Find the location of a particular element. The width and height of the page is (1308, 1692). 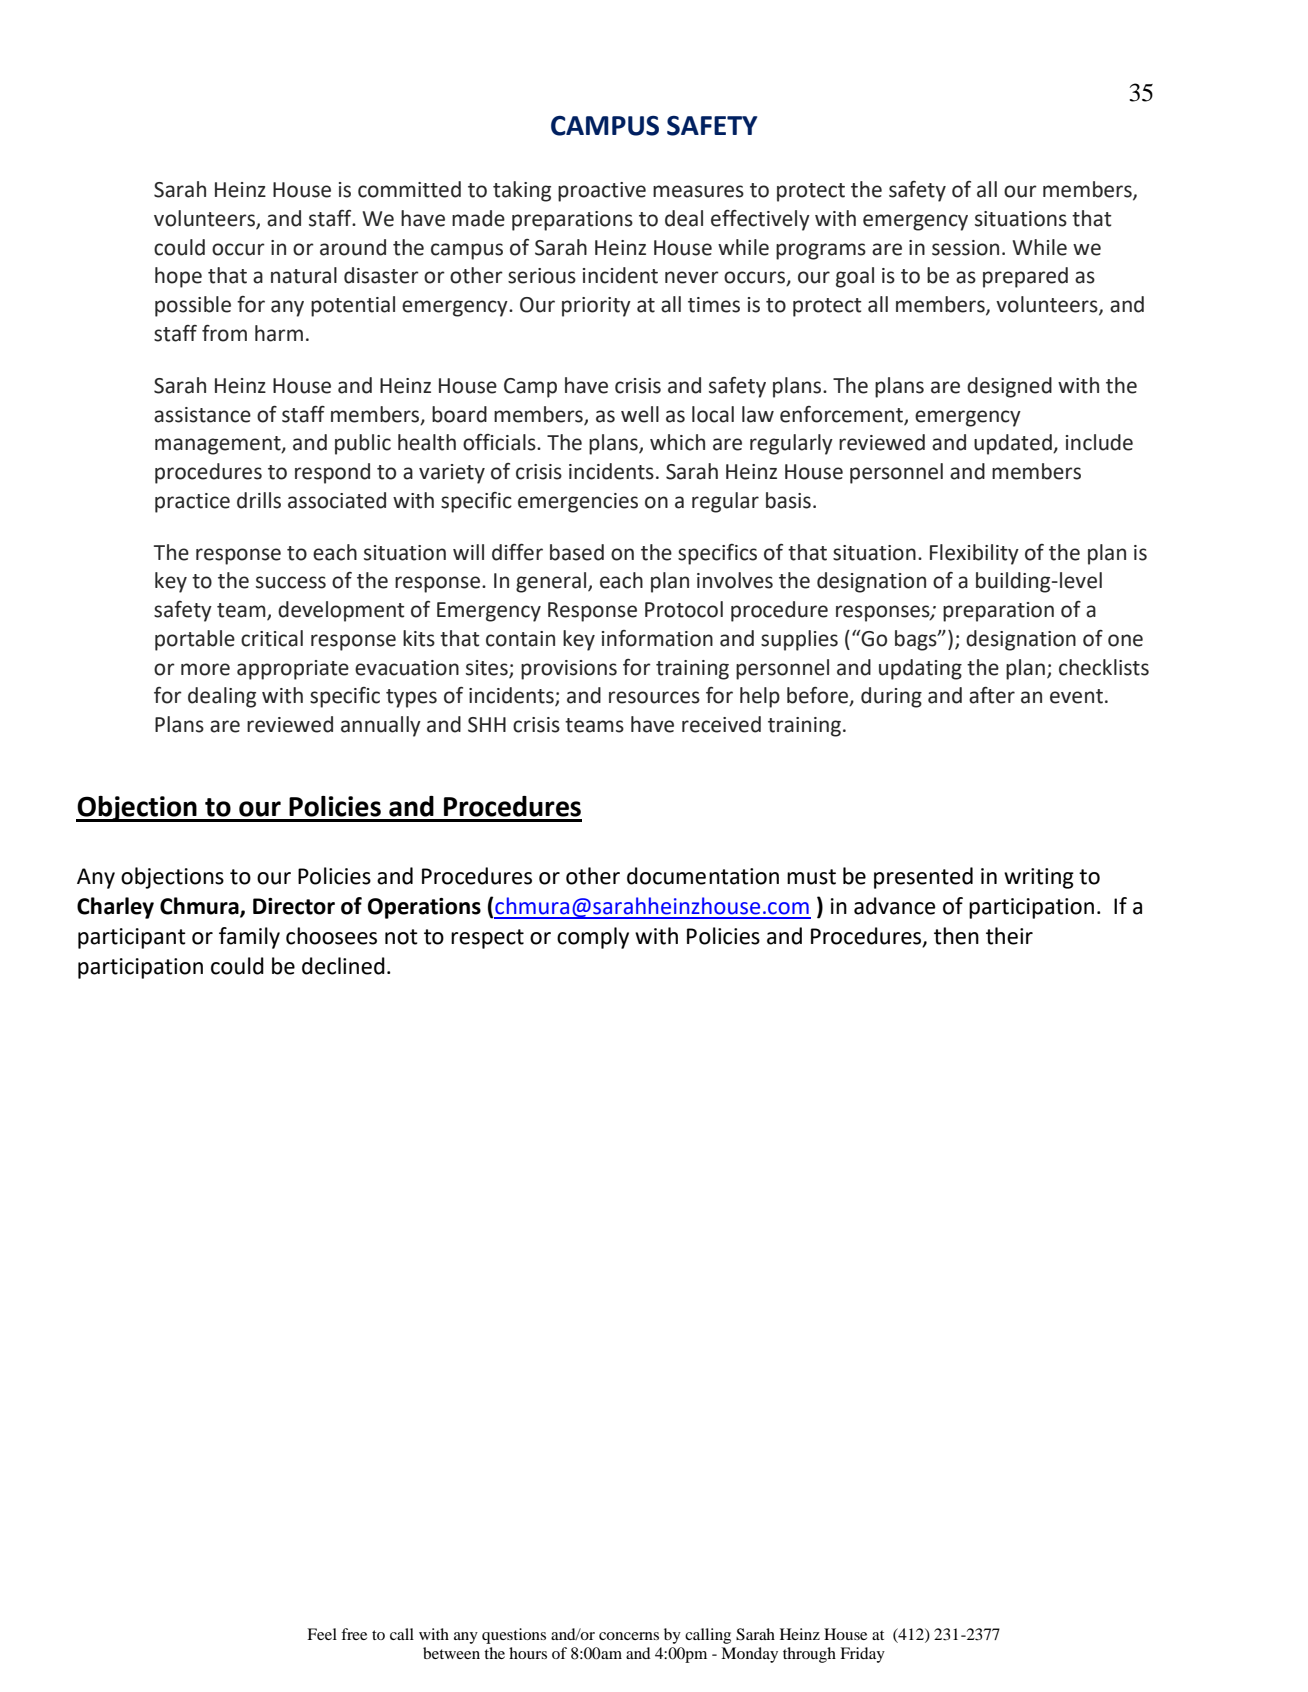

comply is located at coordinates (593, 938).
